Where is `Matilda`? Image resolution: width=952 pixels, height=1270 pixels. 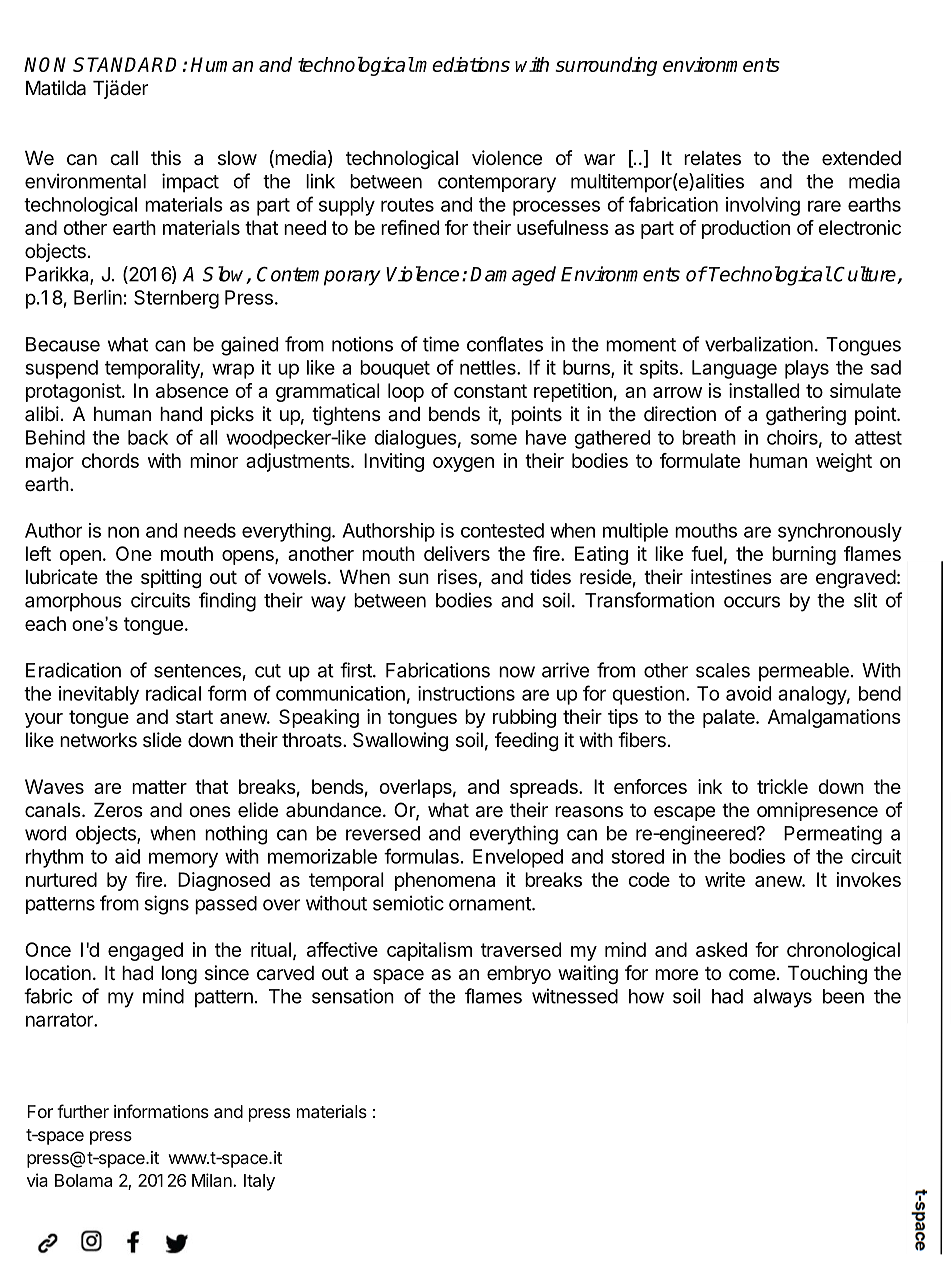 Matilda is located at coordinates (56, 88).
